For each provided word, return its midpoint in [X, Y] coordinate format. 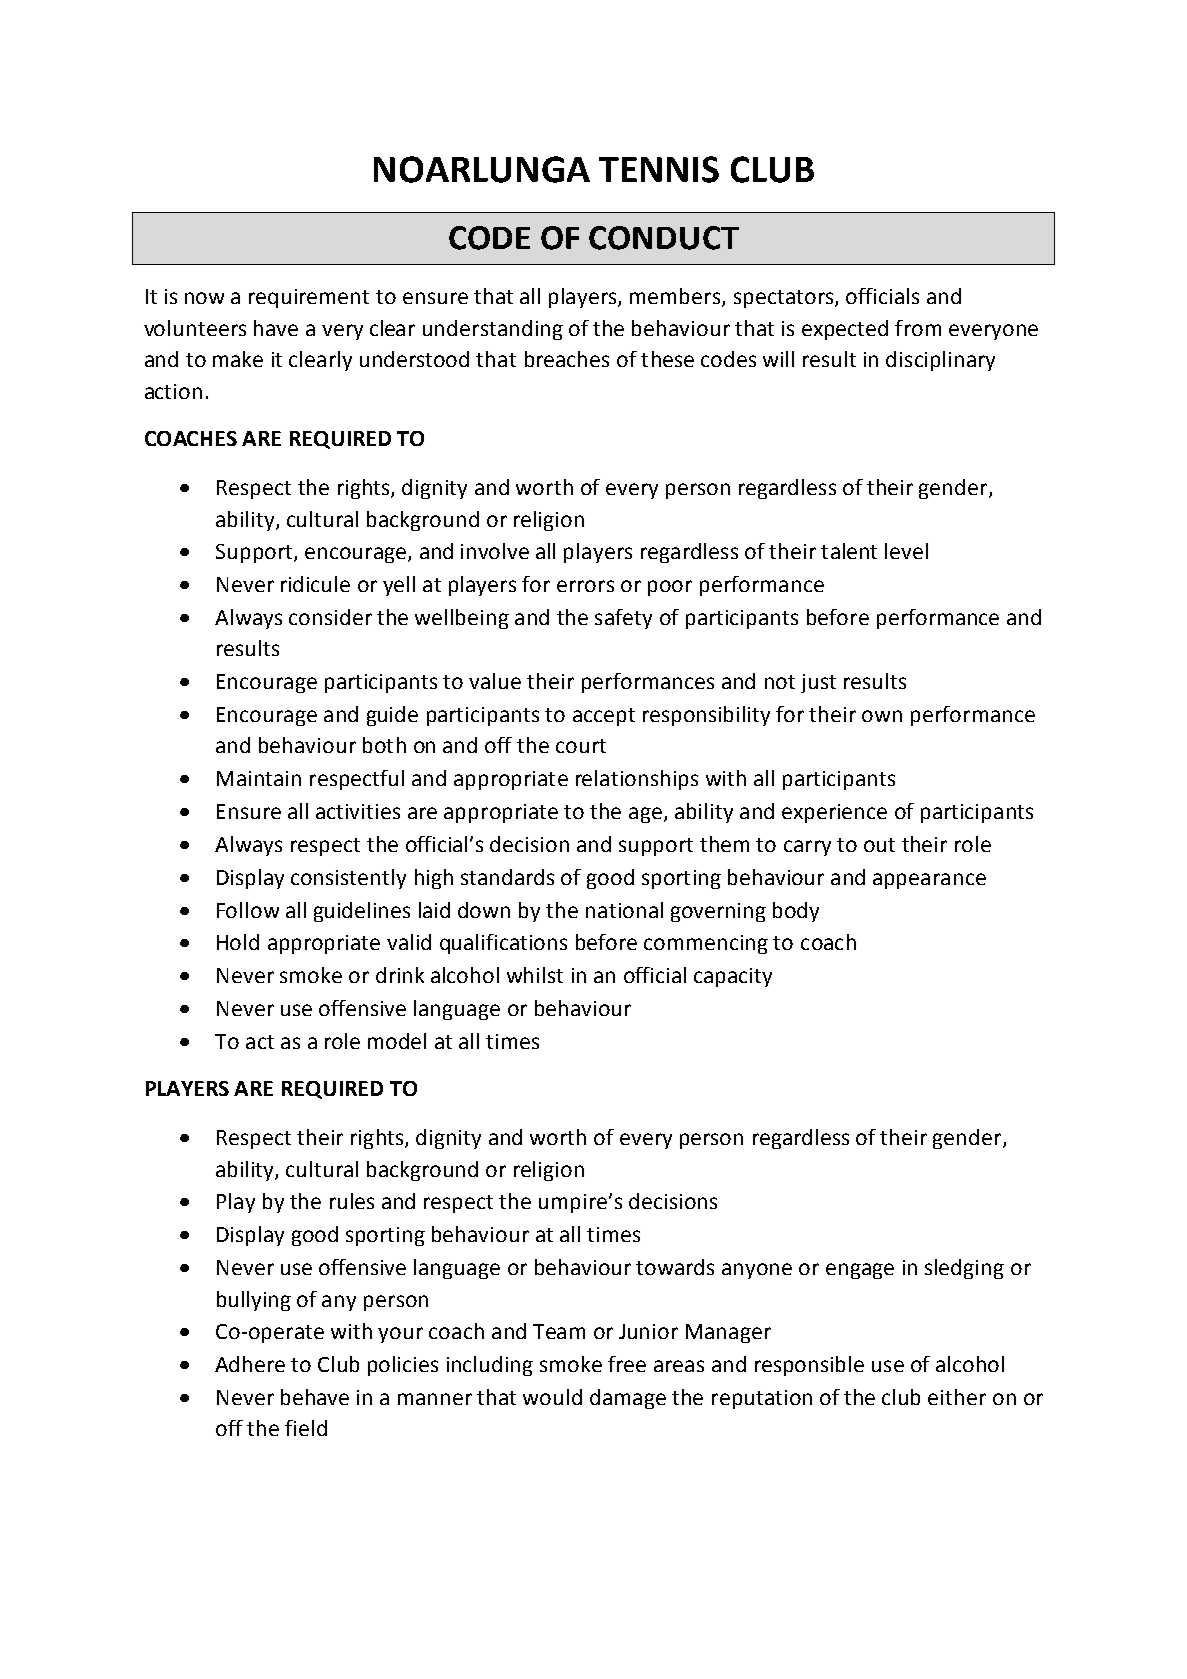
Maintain [259, 778]
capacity [733, 977]
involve [495, 551]
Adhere [250, 1364]
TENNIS [659, 169]
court [581, 746]
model [397, 1041]
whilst [535, 975]
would [552, 1397]
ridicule [315, 584]
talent [849, 551]
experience [834, 813]
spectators [785, 299]
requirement [309, 298]
